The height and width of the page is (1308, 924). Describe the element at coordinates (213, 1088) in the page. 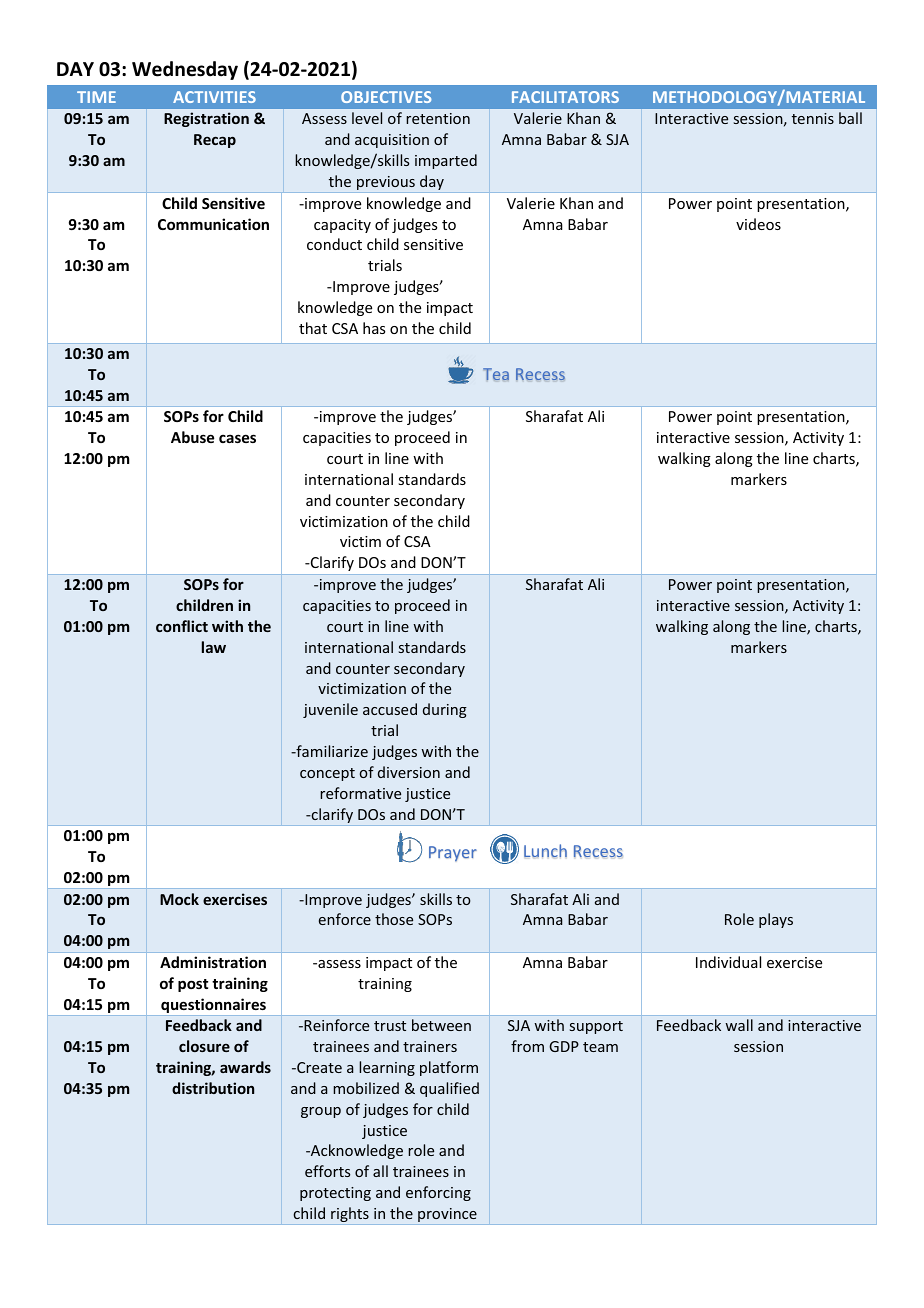

I see `distribution` at that location.
